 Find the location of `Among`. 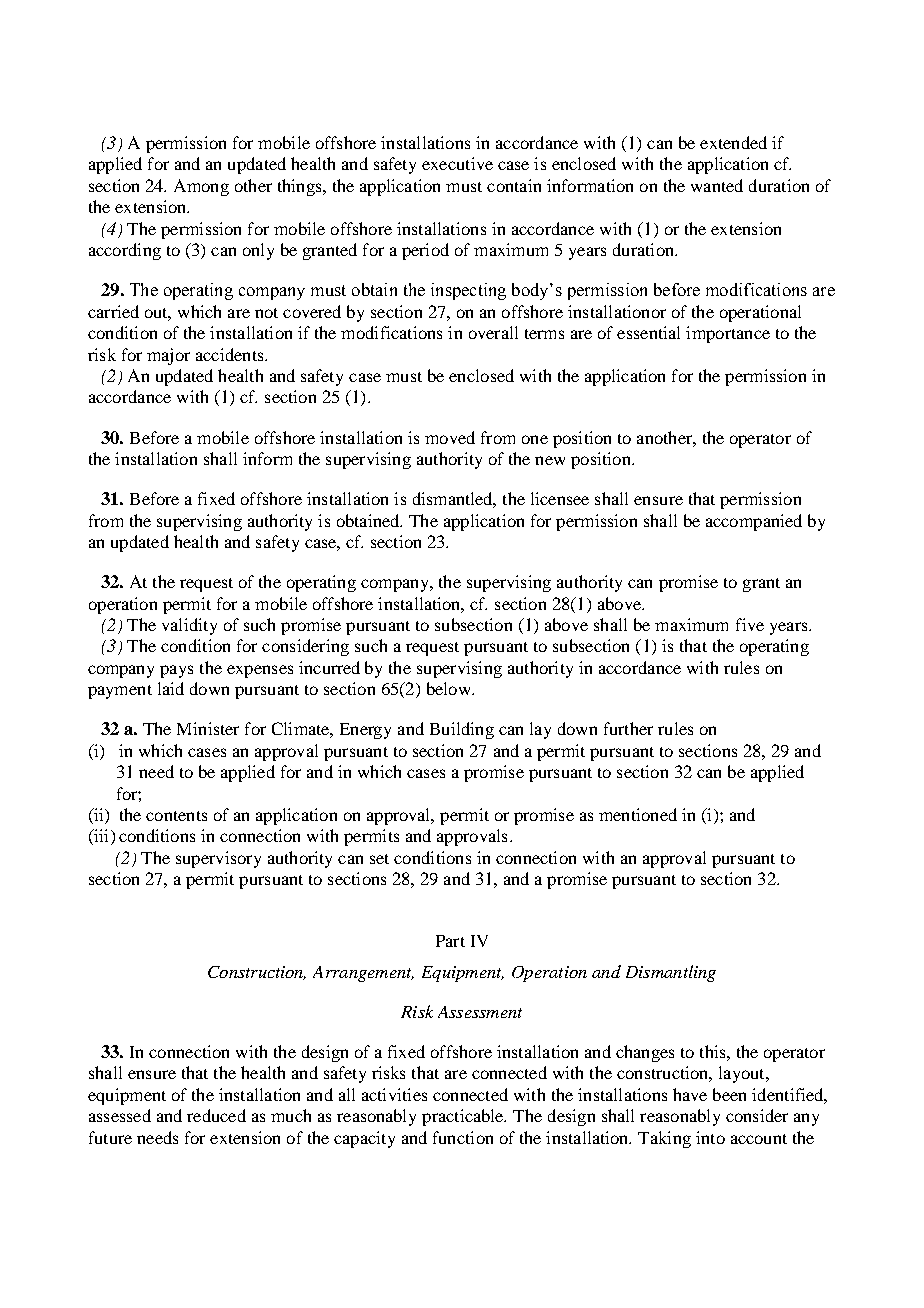

Among is located at coordinates (201, 187).
